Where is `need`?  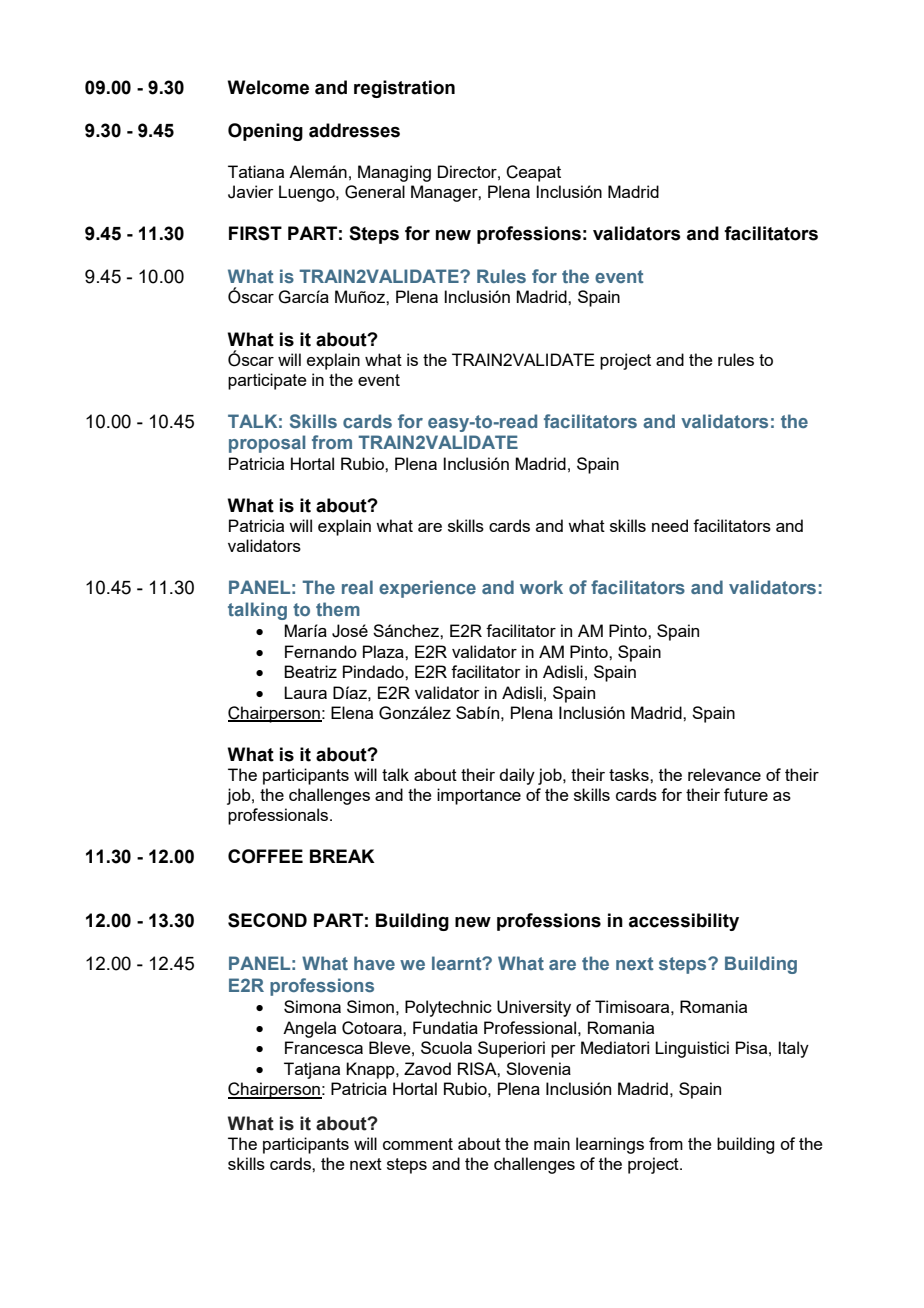 need is located at coordinates (670, 525).
